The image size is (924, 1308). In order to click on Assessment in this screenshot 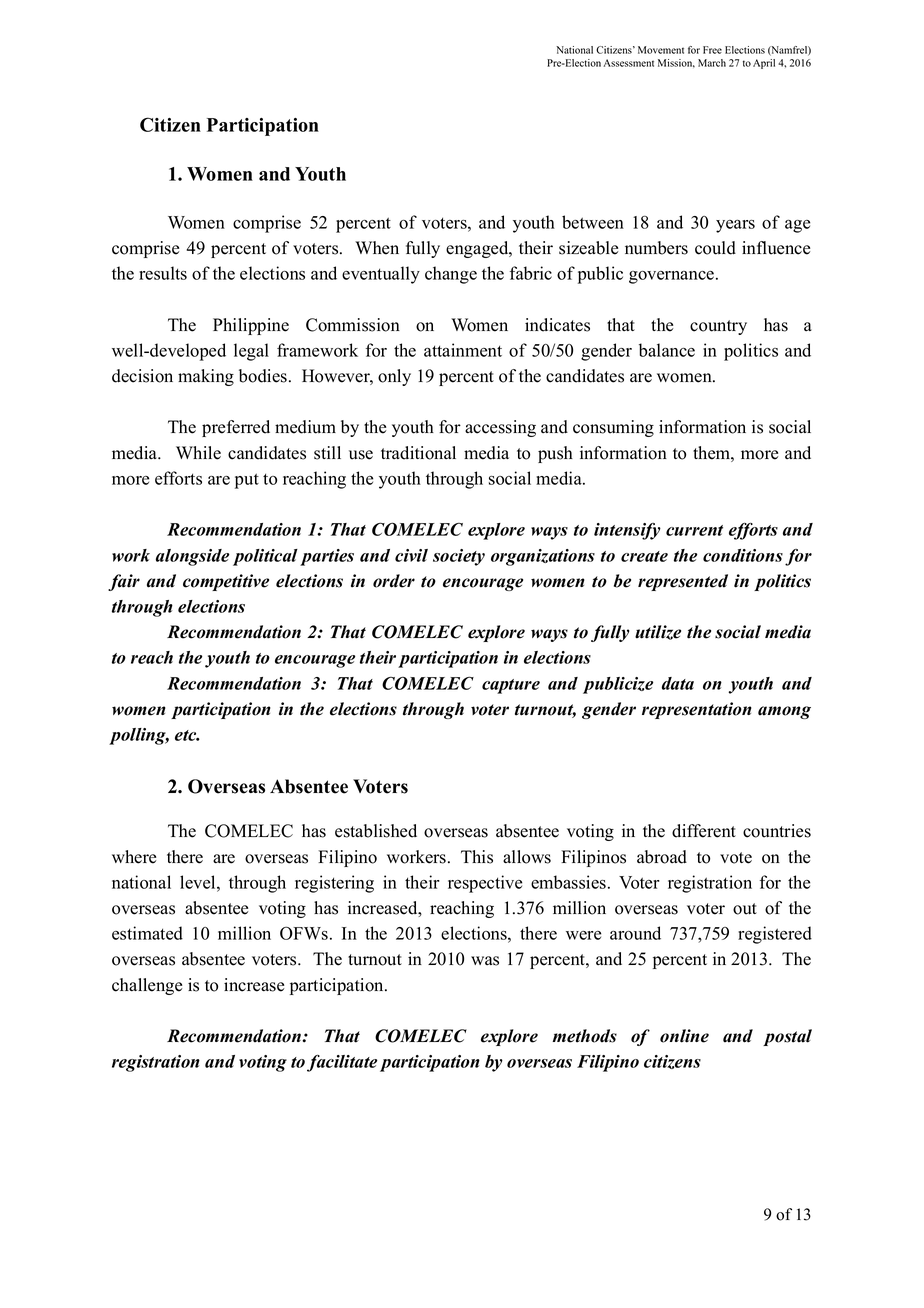, I will do `click(628, 63)`.
